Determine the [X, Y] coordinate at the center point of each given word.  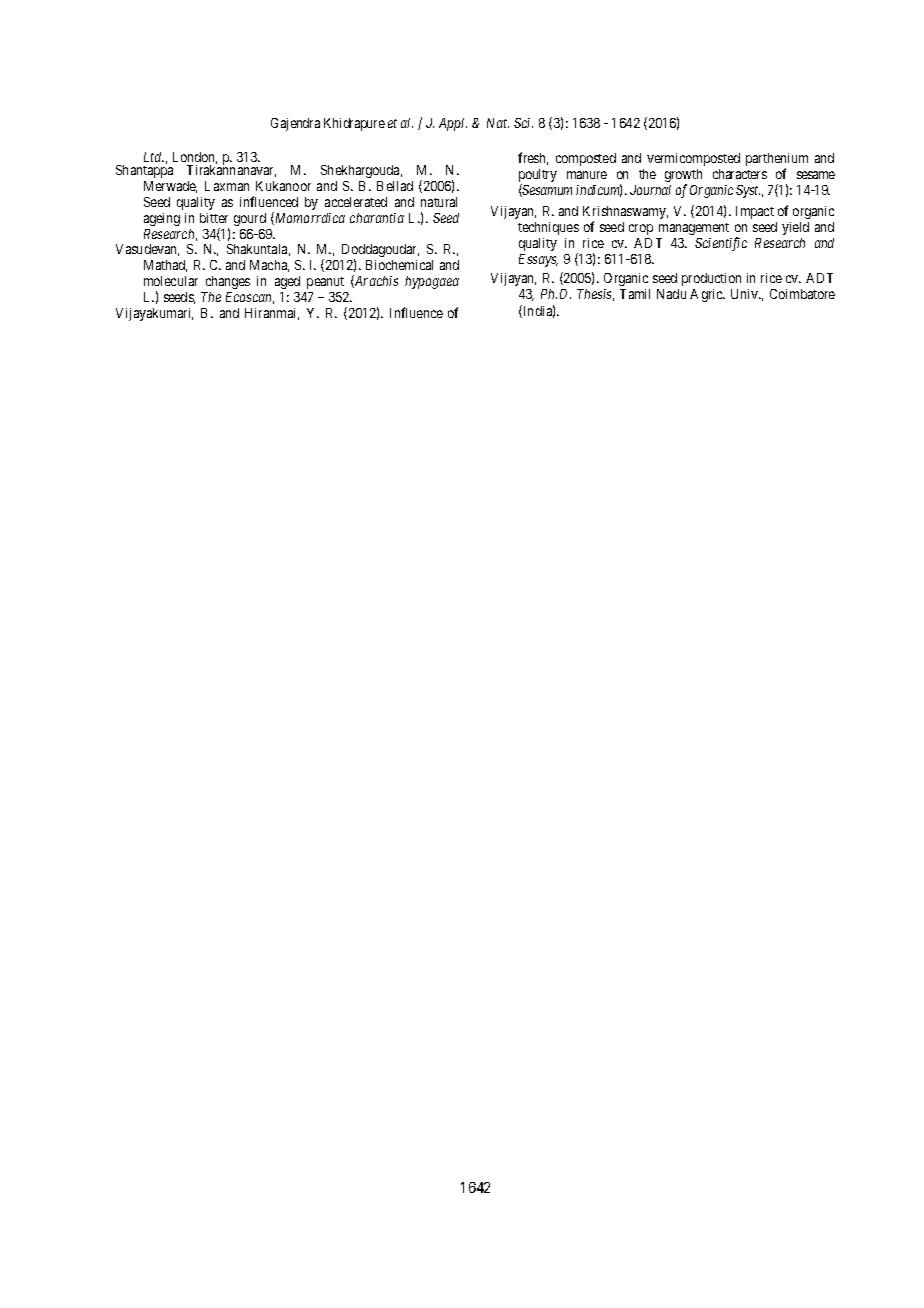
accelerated [356, 202]
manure [587, 175]
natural [439, 202]
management [694, 229]
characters [740, 174]
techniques [548, 228]
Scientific [721, 244]
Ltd [154, 157]
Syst [748, 191]
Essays [538, 260]
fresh [533, 158]
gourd [250, 219]
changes [228, 282]
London [195, 158]
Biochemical [399, 265]
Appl [453, 124]
